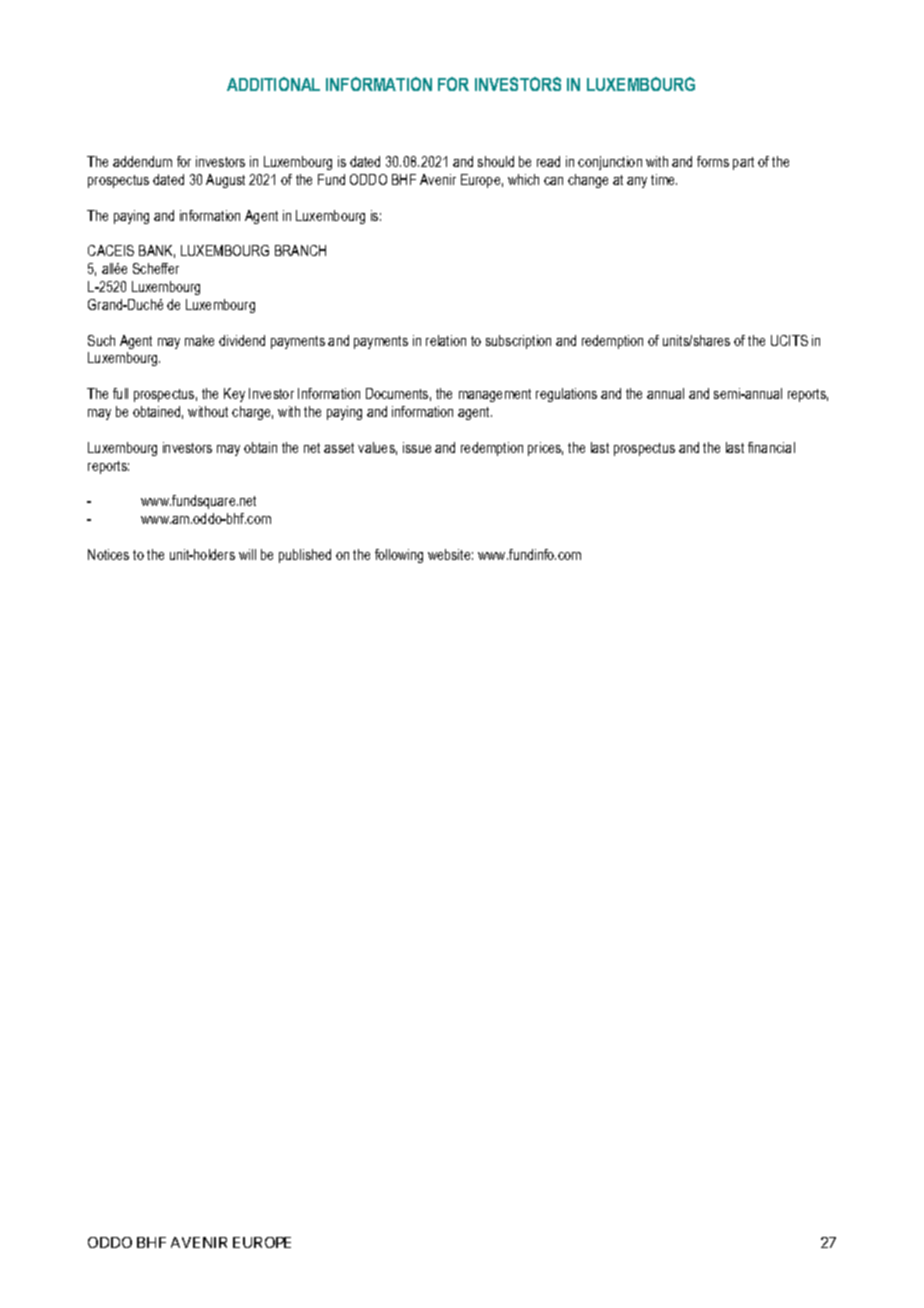 This screenshot has height=1308, width=924. I want to click on following, so click(399, 556).
